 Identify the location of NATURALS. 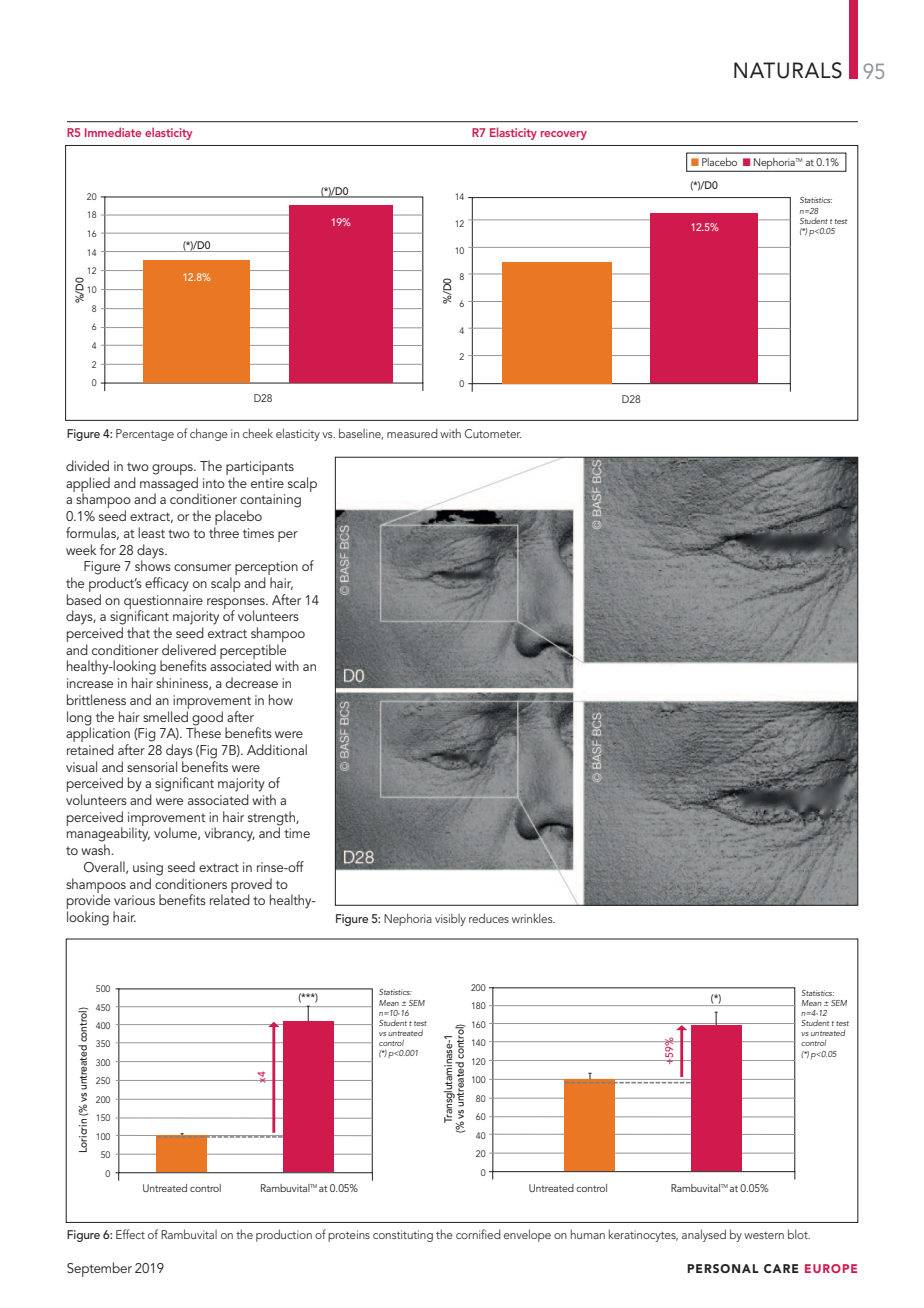
(788, 70).
